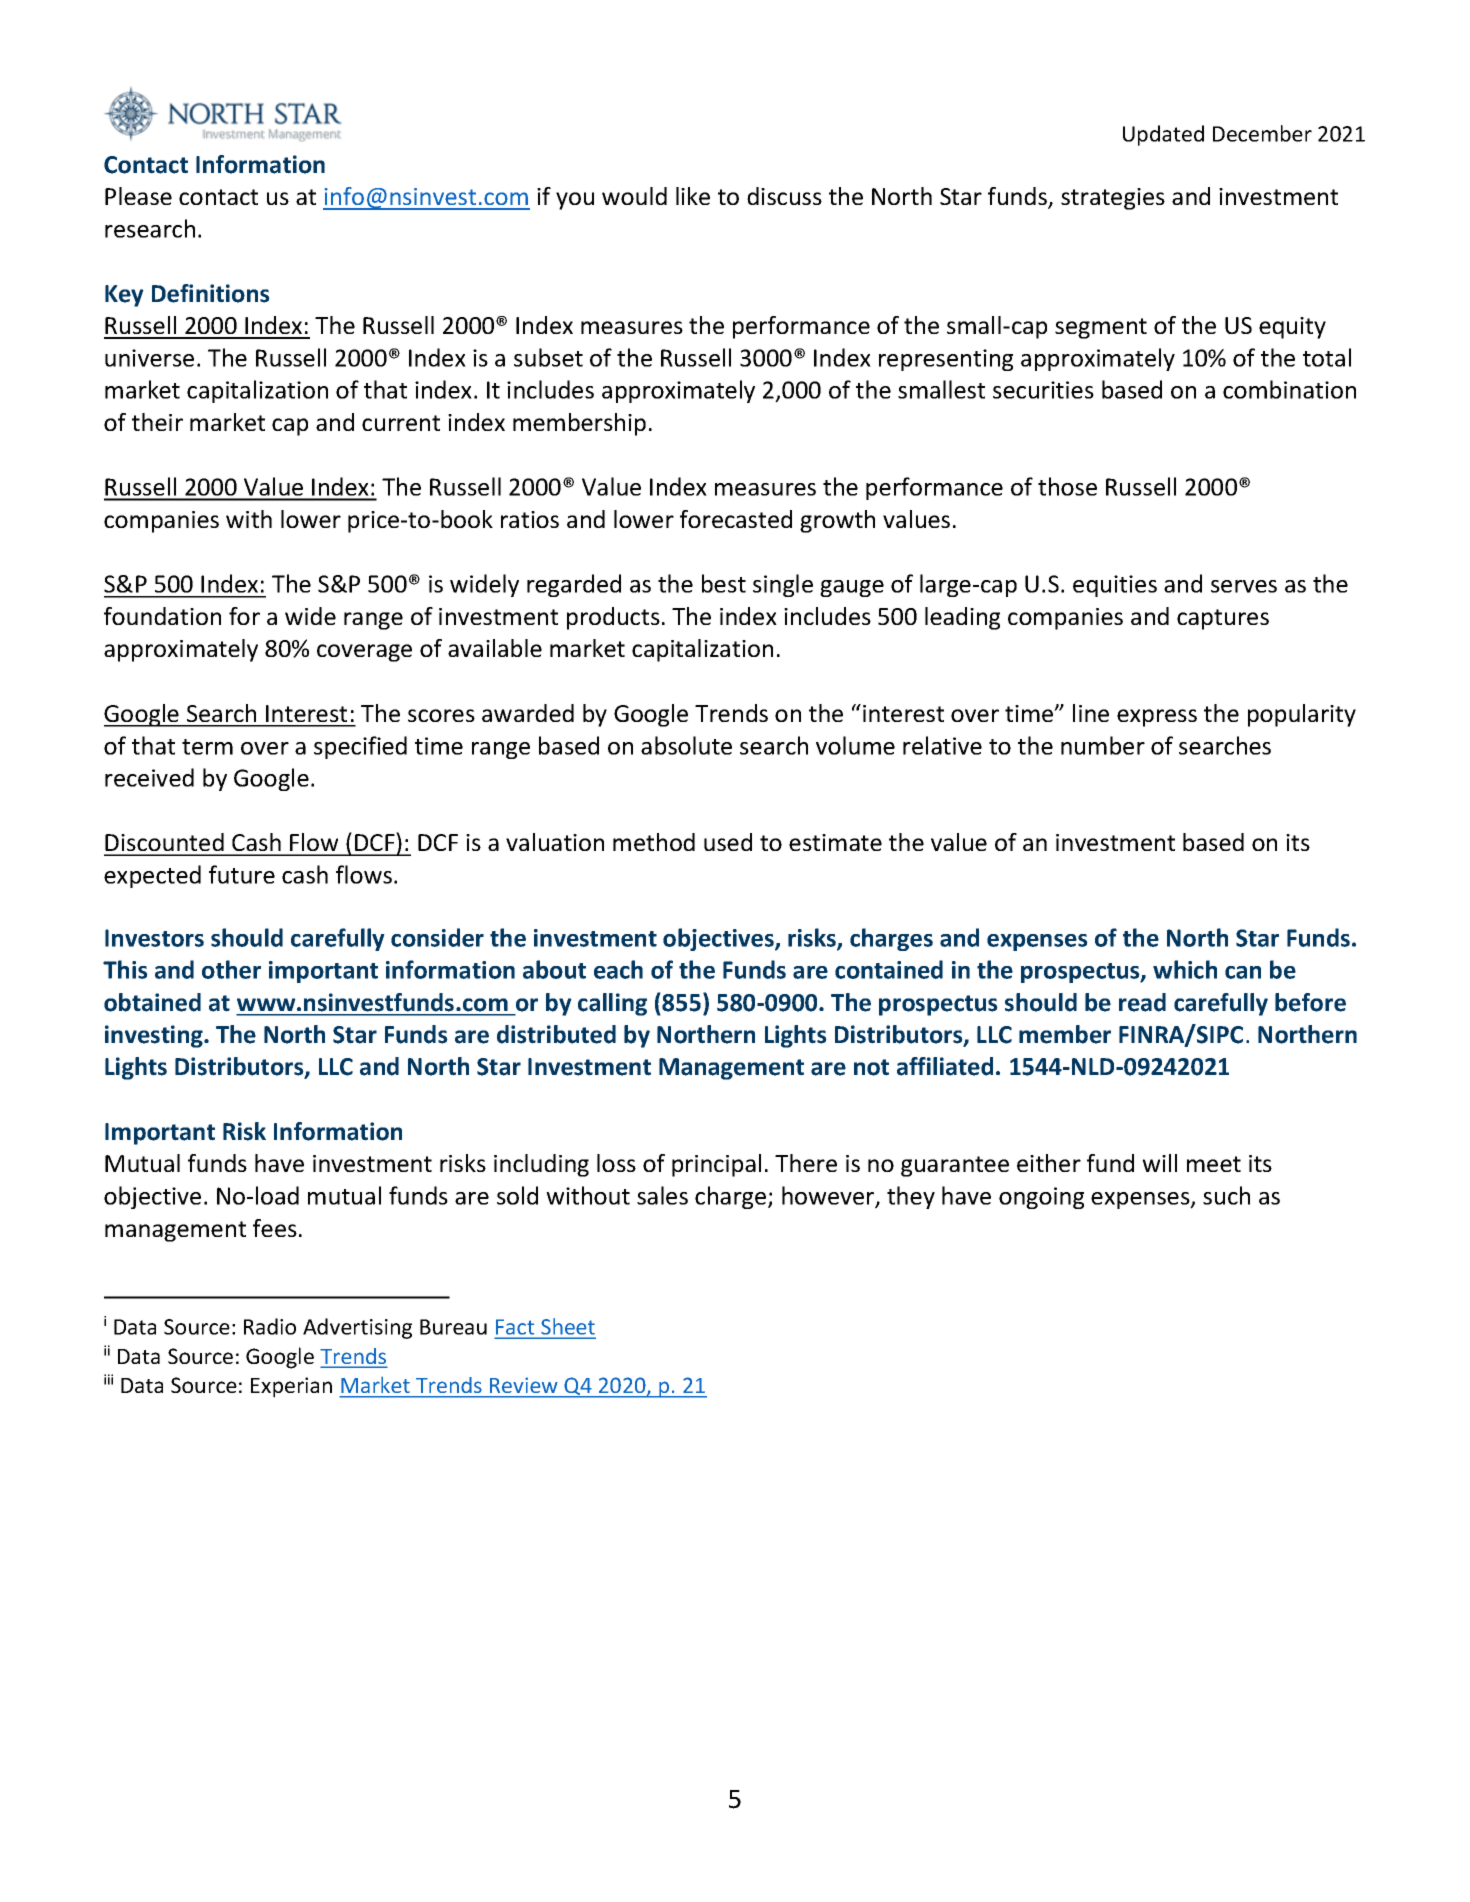  What do you see at coordinates (1163, 135) in the screenshot?
I see `Updated` at bounding box center [1163, 135].
